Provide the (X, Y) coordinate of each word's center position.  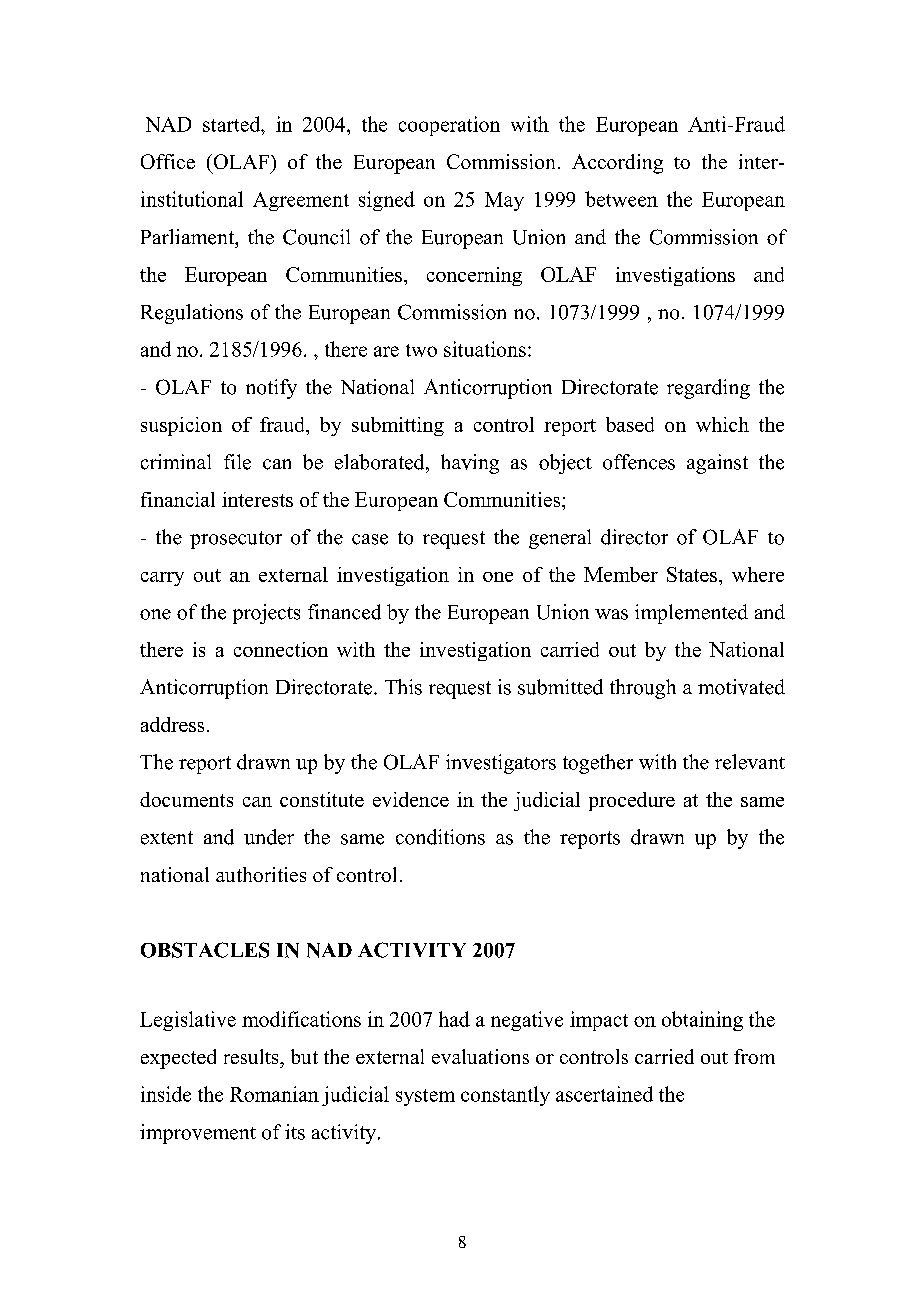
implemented (691, 614)
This (403, 687)
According (617, 164)
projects (266, 614)
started (233, 124)
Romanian (274, 1094)
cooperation (449, 126)
